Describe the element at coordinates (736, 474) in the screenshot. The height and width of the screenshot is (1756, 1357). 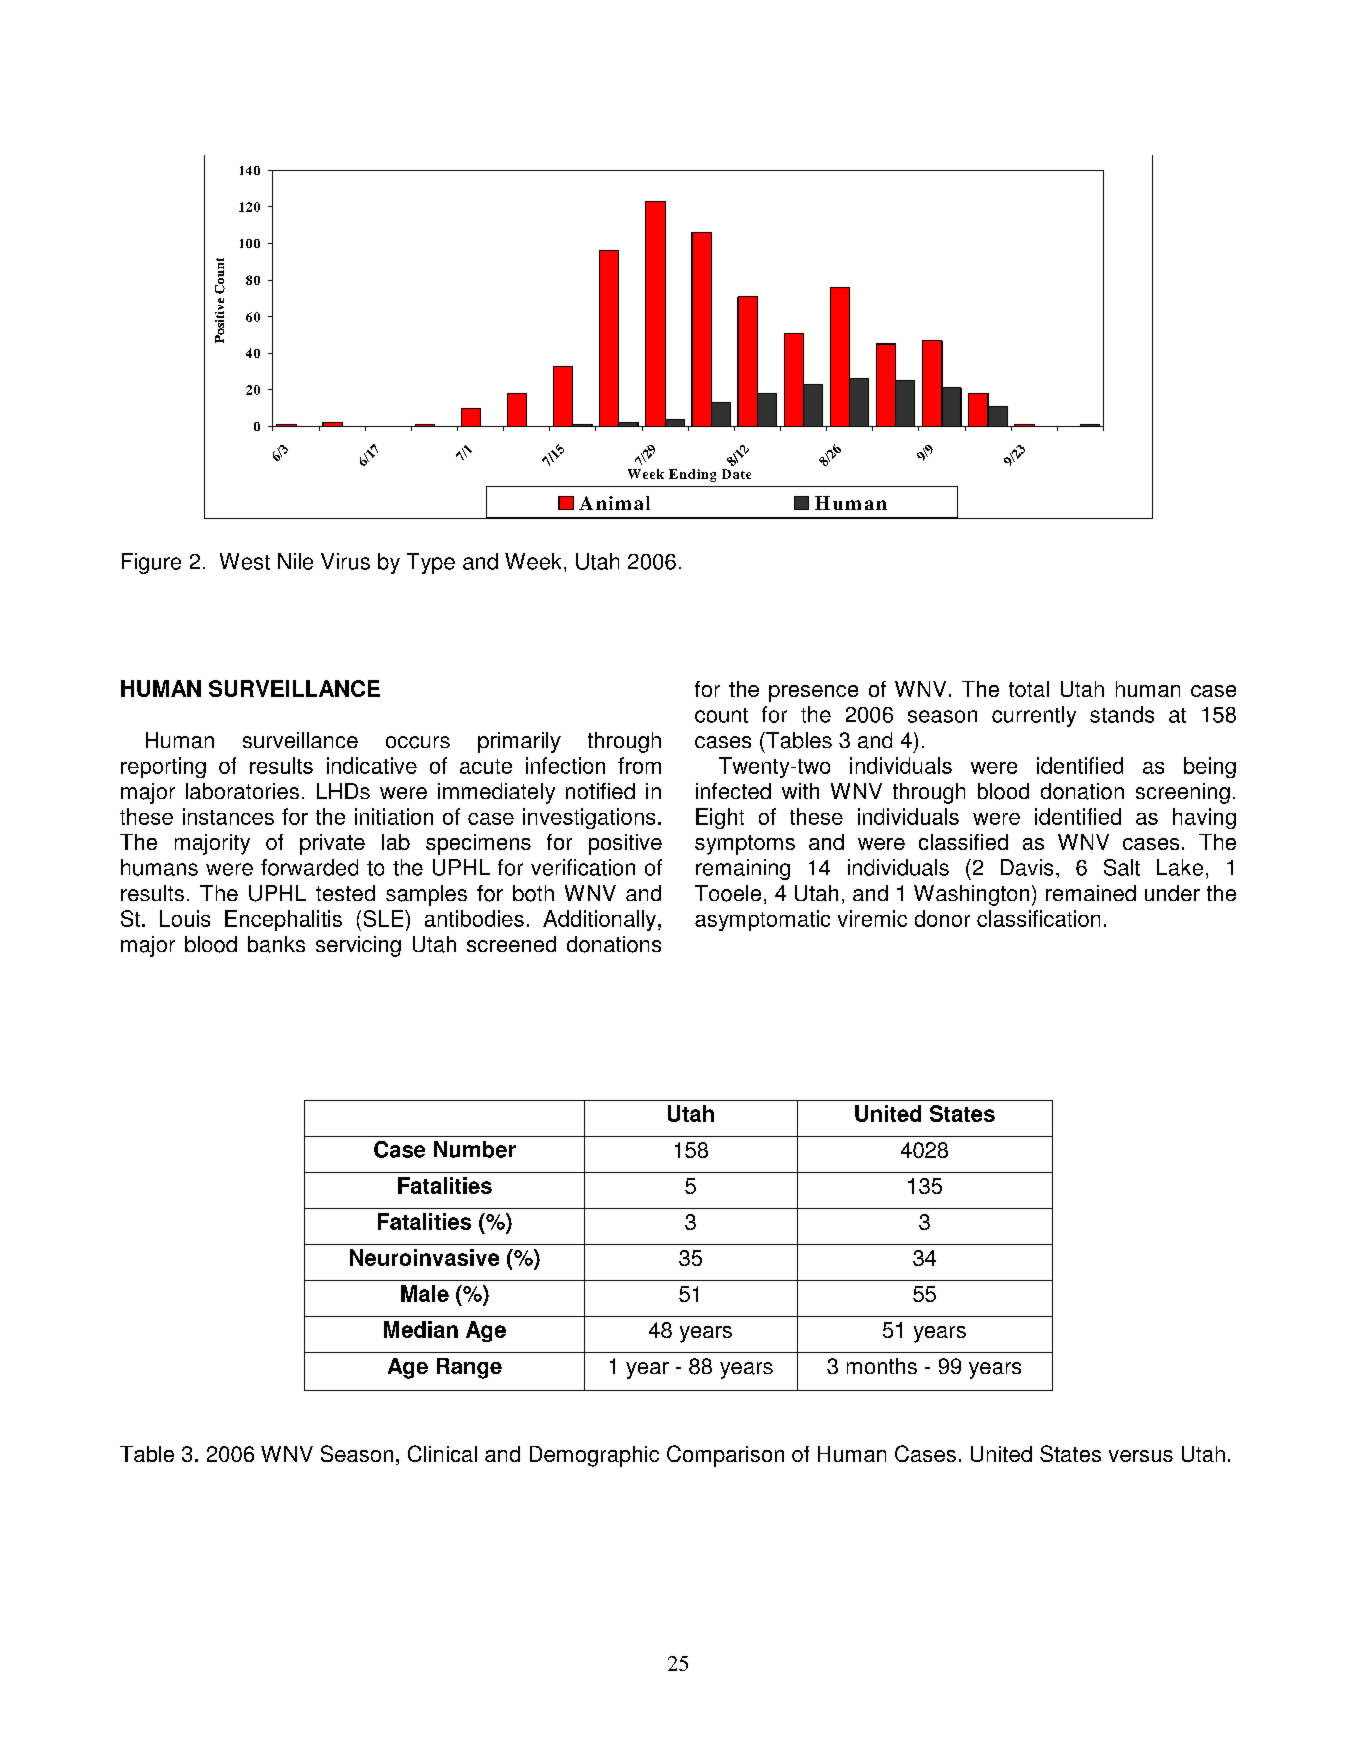
I see `Date` at that location.
